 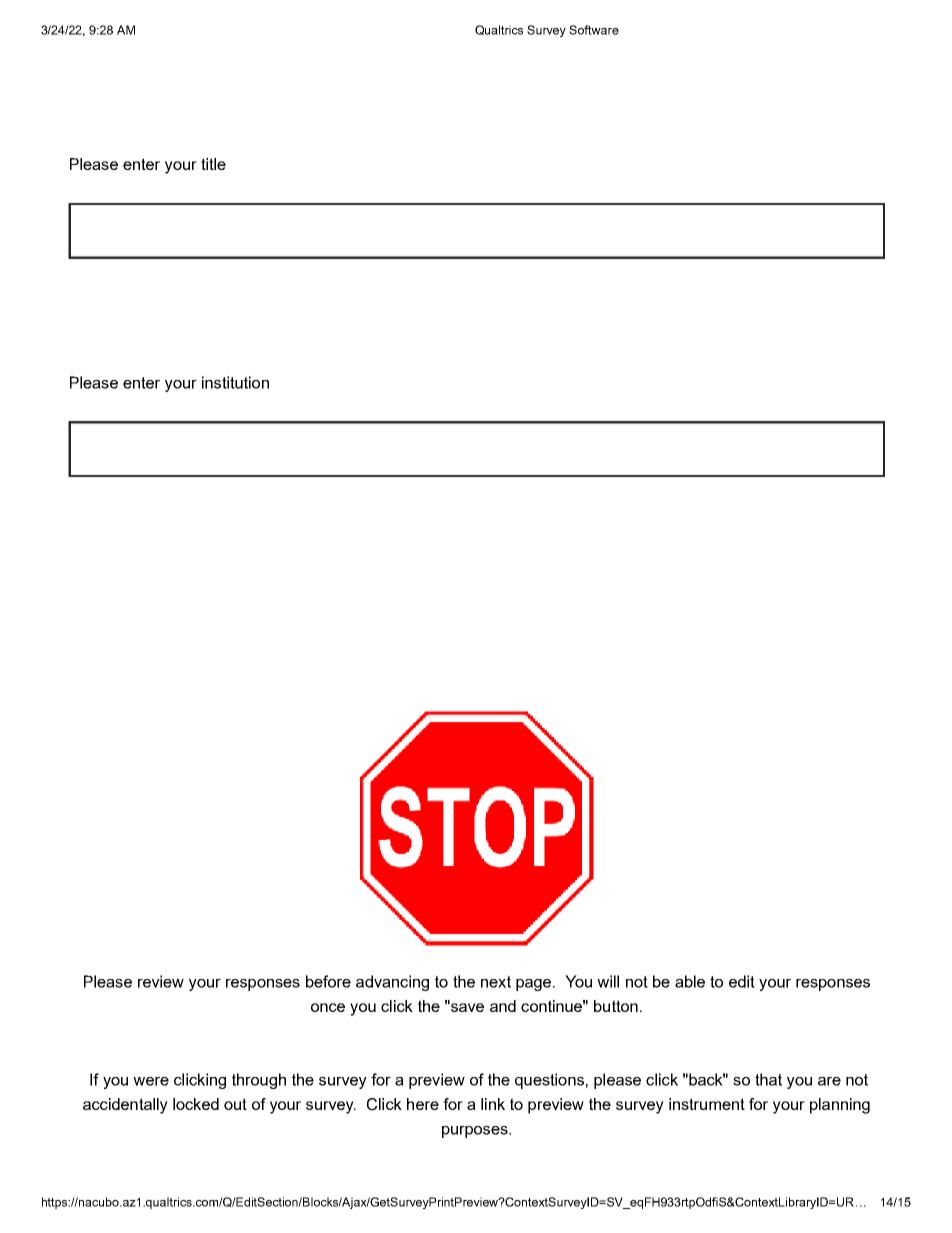 I want to click on will, so click(x=608, y=981).
